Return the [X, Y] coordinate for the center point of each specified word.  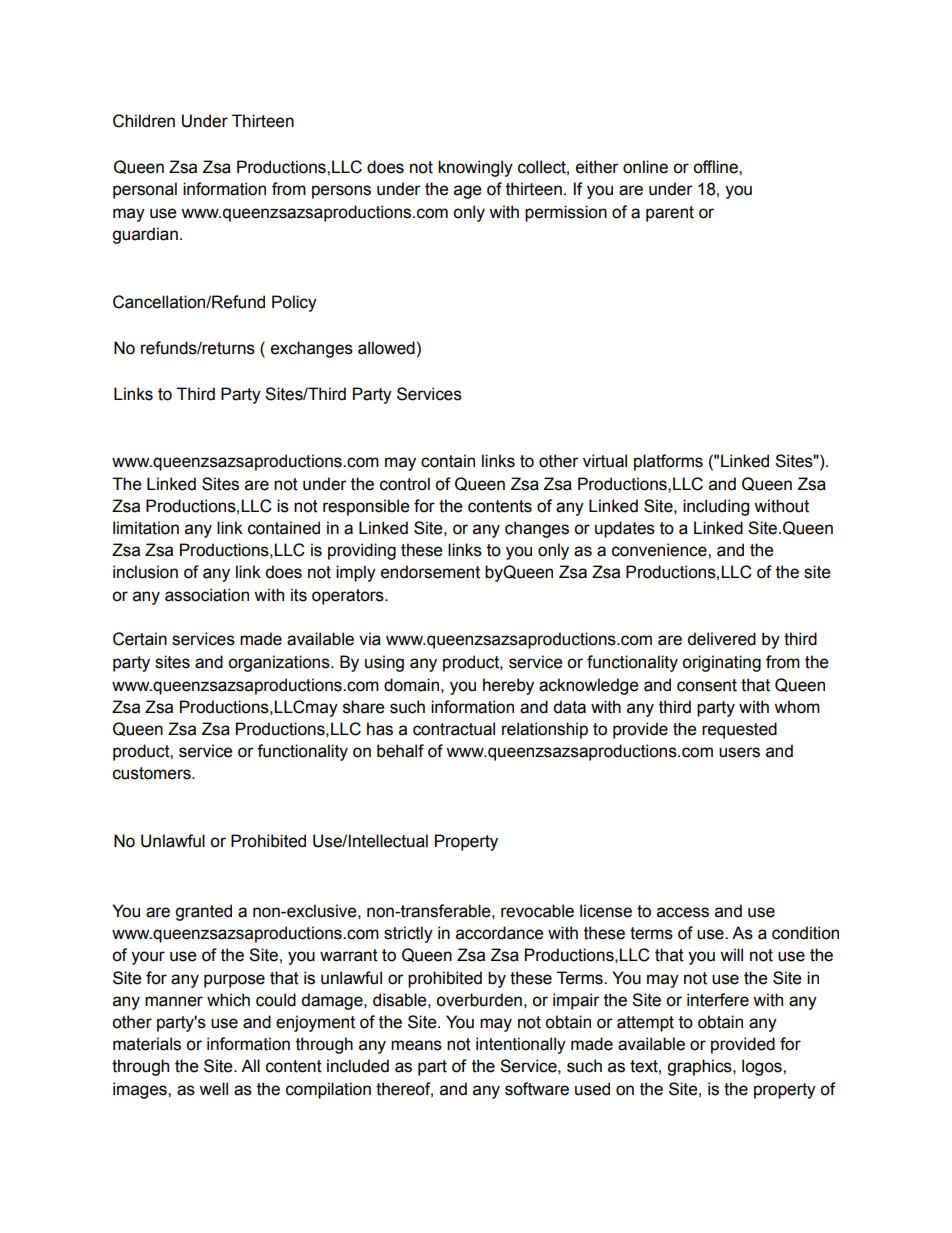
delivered [721, 639]
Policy [294, 303]
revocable [537, 911]
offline [716, 167]
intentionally [521, 1045]
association [207, 595]
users [739, 752]
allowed [386, 348]
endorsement [430, 572]
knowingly [475, 168]
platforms [668, 462]
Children [144, 121]
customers [153, 773]
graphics [700, 1067]
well [213, 1089]
